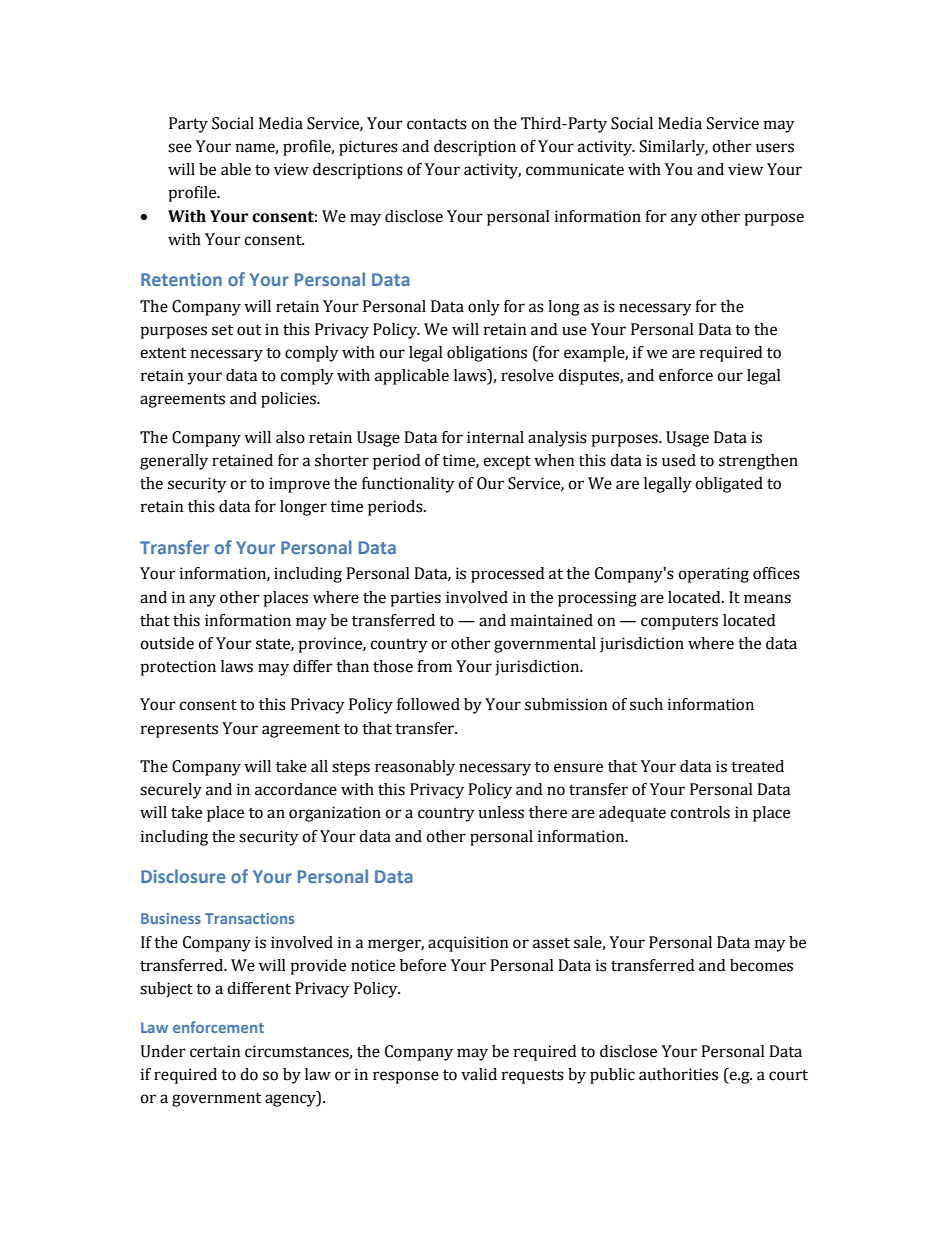 The image size is (952, 1233). What do you see at coordinates (437, 124) in the screenshot?
I see `contacts` at bounding box center [437, 124].
